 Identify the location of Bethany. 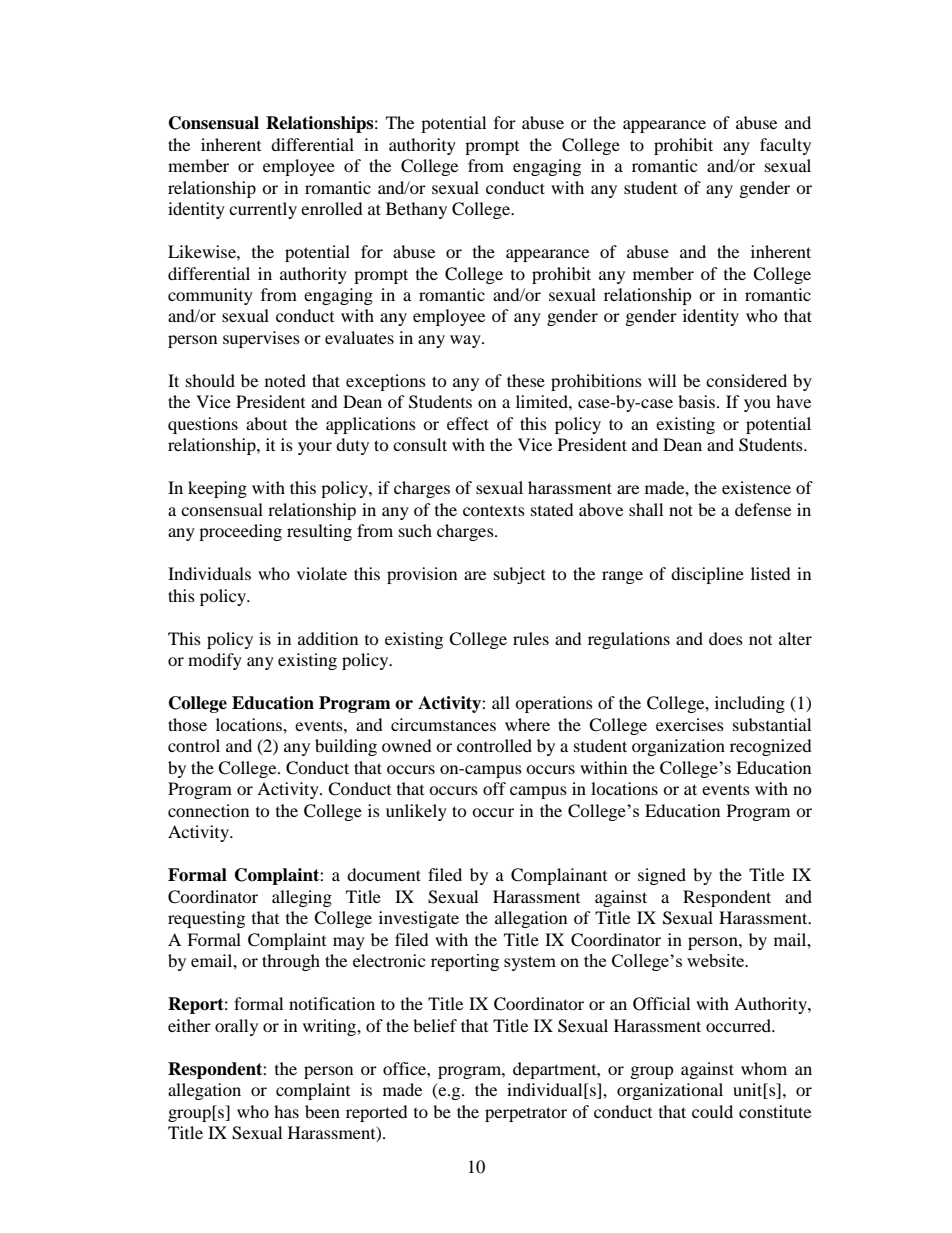
(416, 210).
